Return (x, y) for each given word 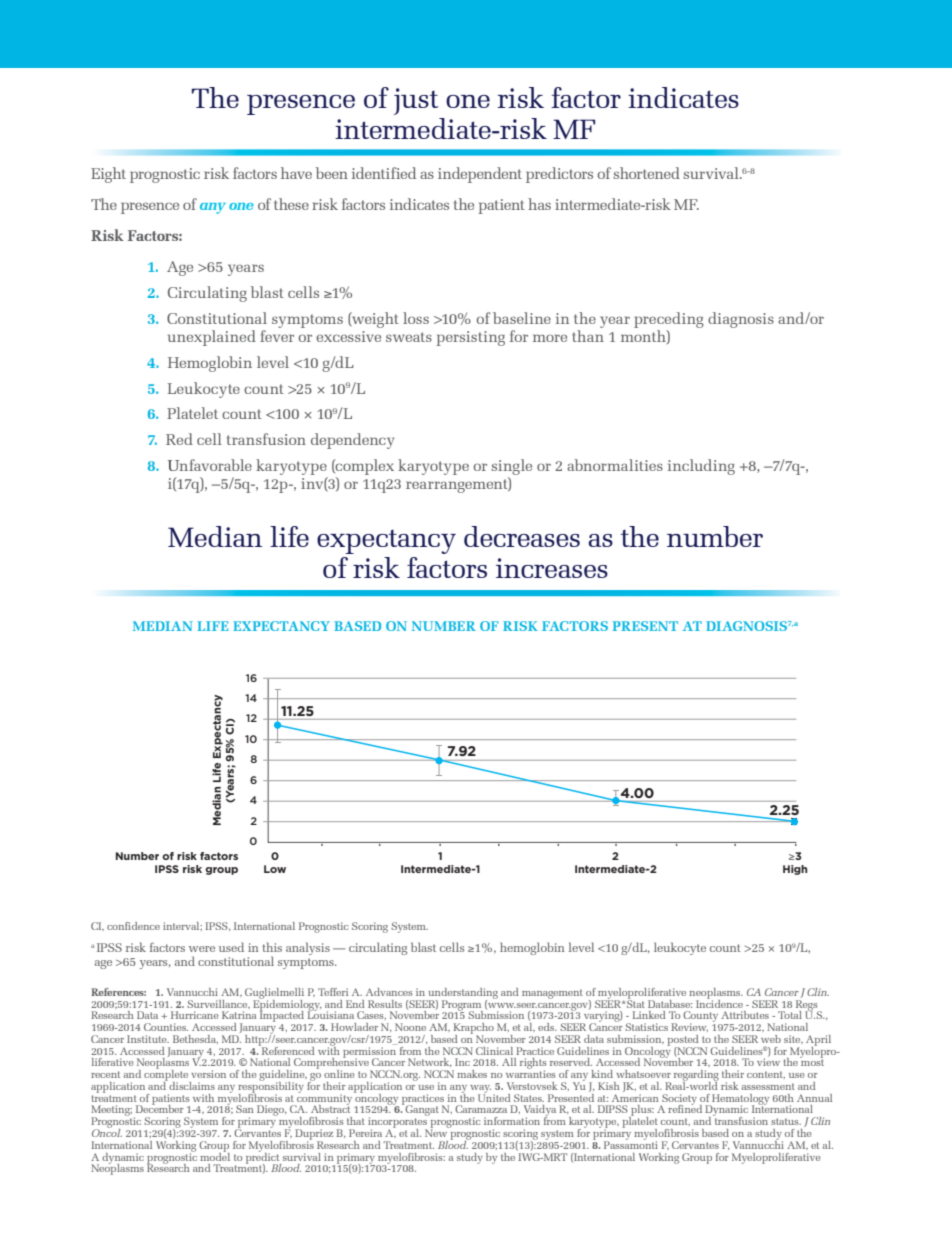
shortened (646, 173)
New (437, 1132)
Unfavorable (210, 465)
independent (480, 175)
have (296, 173)
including (701, 467)
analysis (308, 948)
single (511, 467)
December (160, 1108)
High (795, 870)
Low (275, 869)
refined (685, 1108)
